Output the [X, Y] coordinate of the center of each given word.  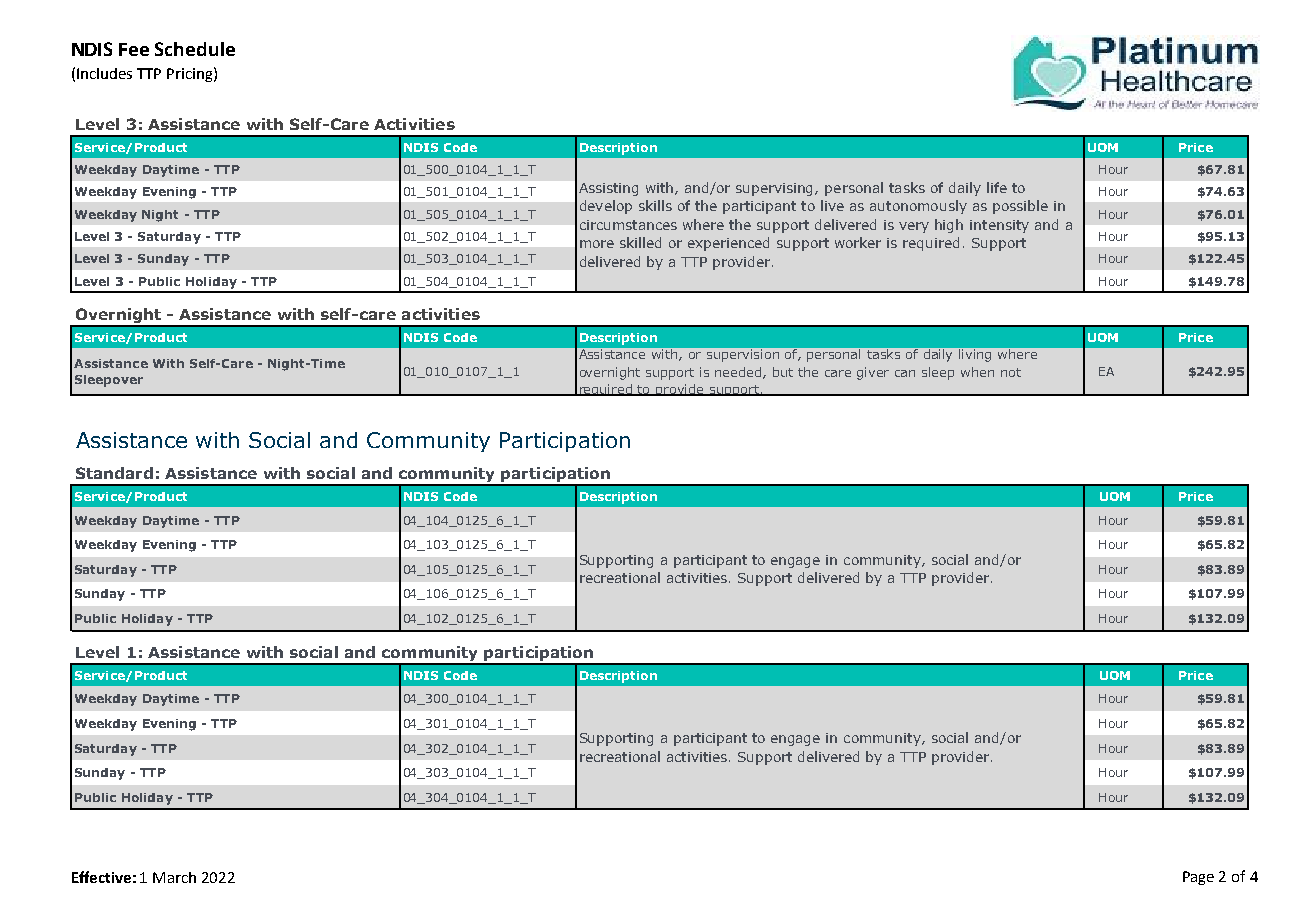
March [174, 877]
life [997, 187]
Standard [114, 473]
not [1011, 372]
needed [739, 373]
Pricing [189, 75]
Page [1198, 878]
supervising [776, 189]
